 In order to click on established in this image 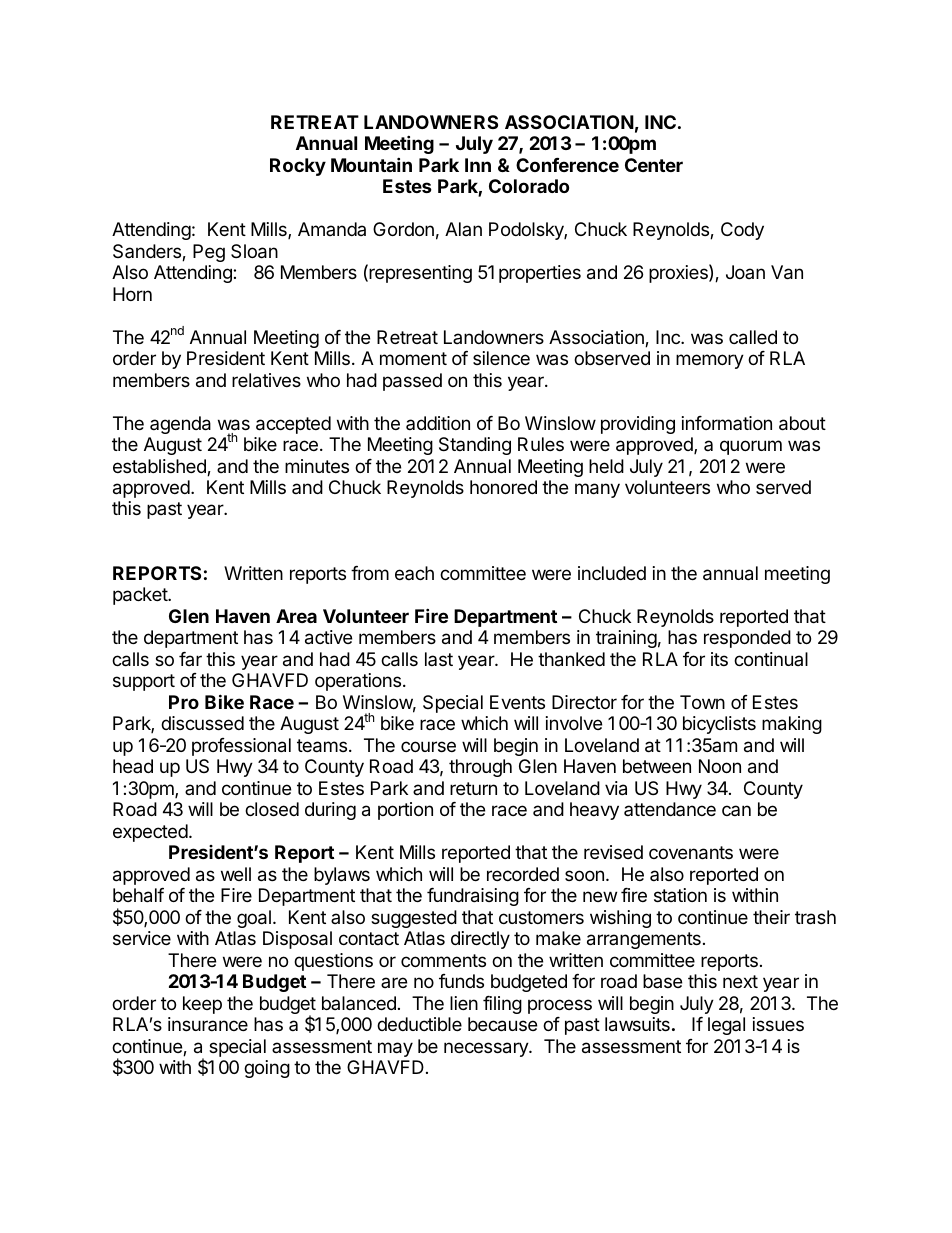, I will do `click(160, 467)`.
